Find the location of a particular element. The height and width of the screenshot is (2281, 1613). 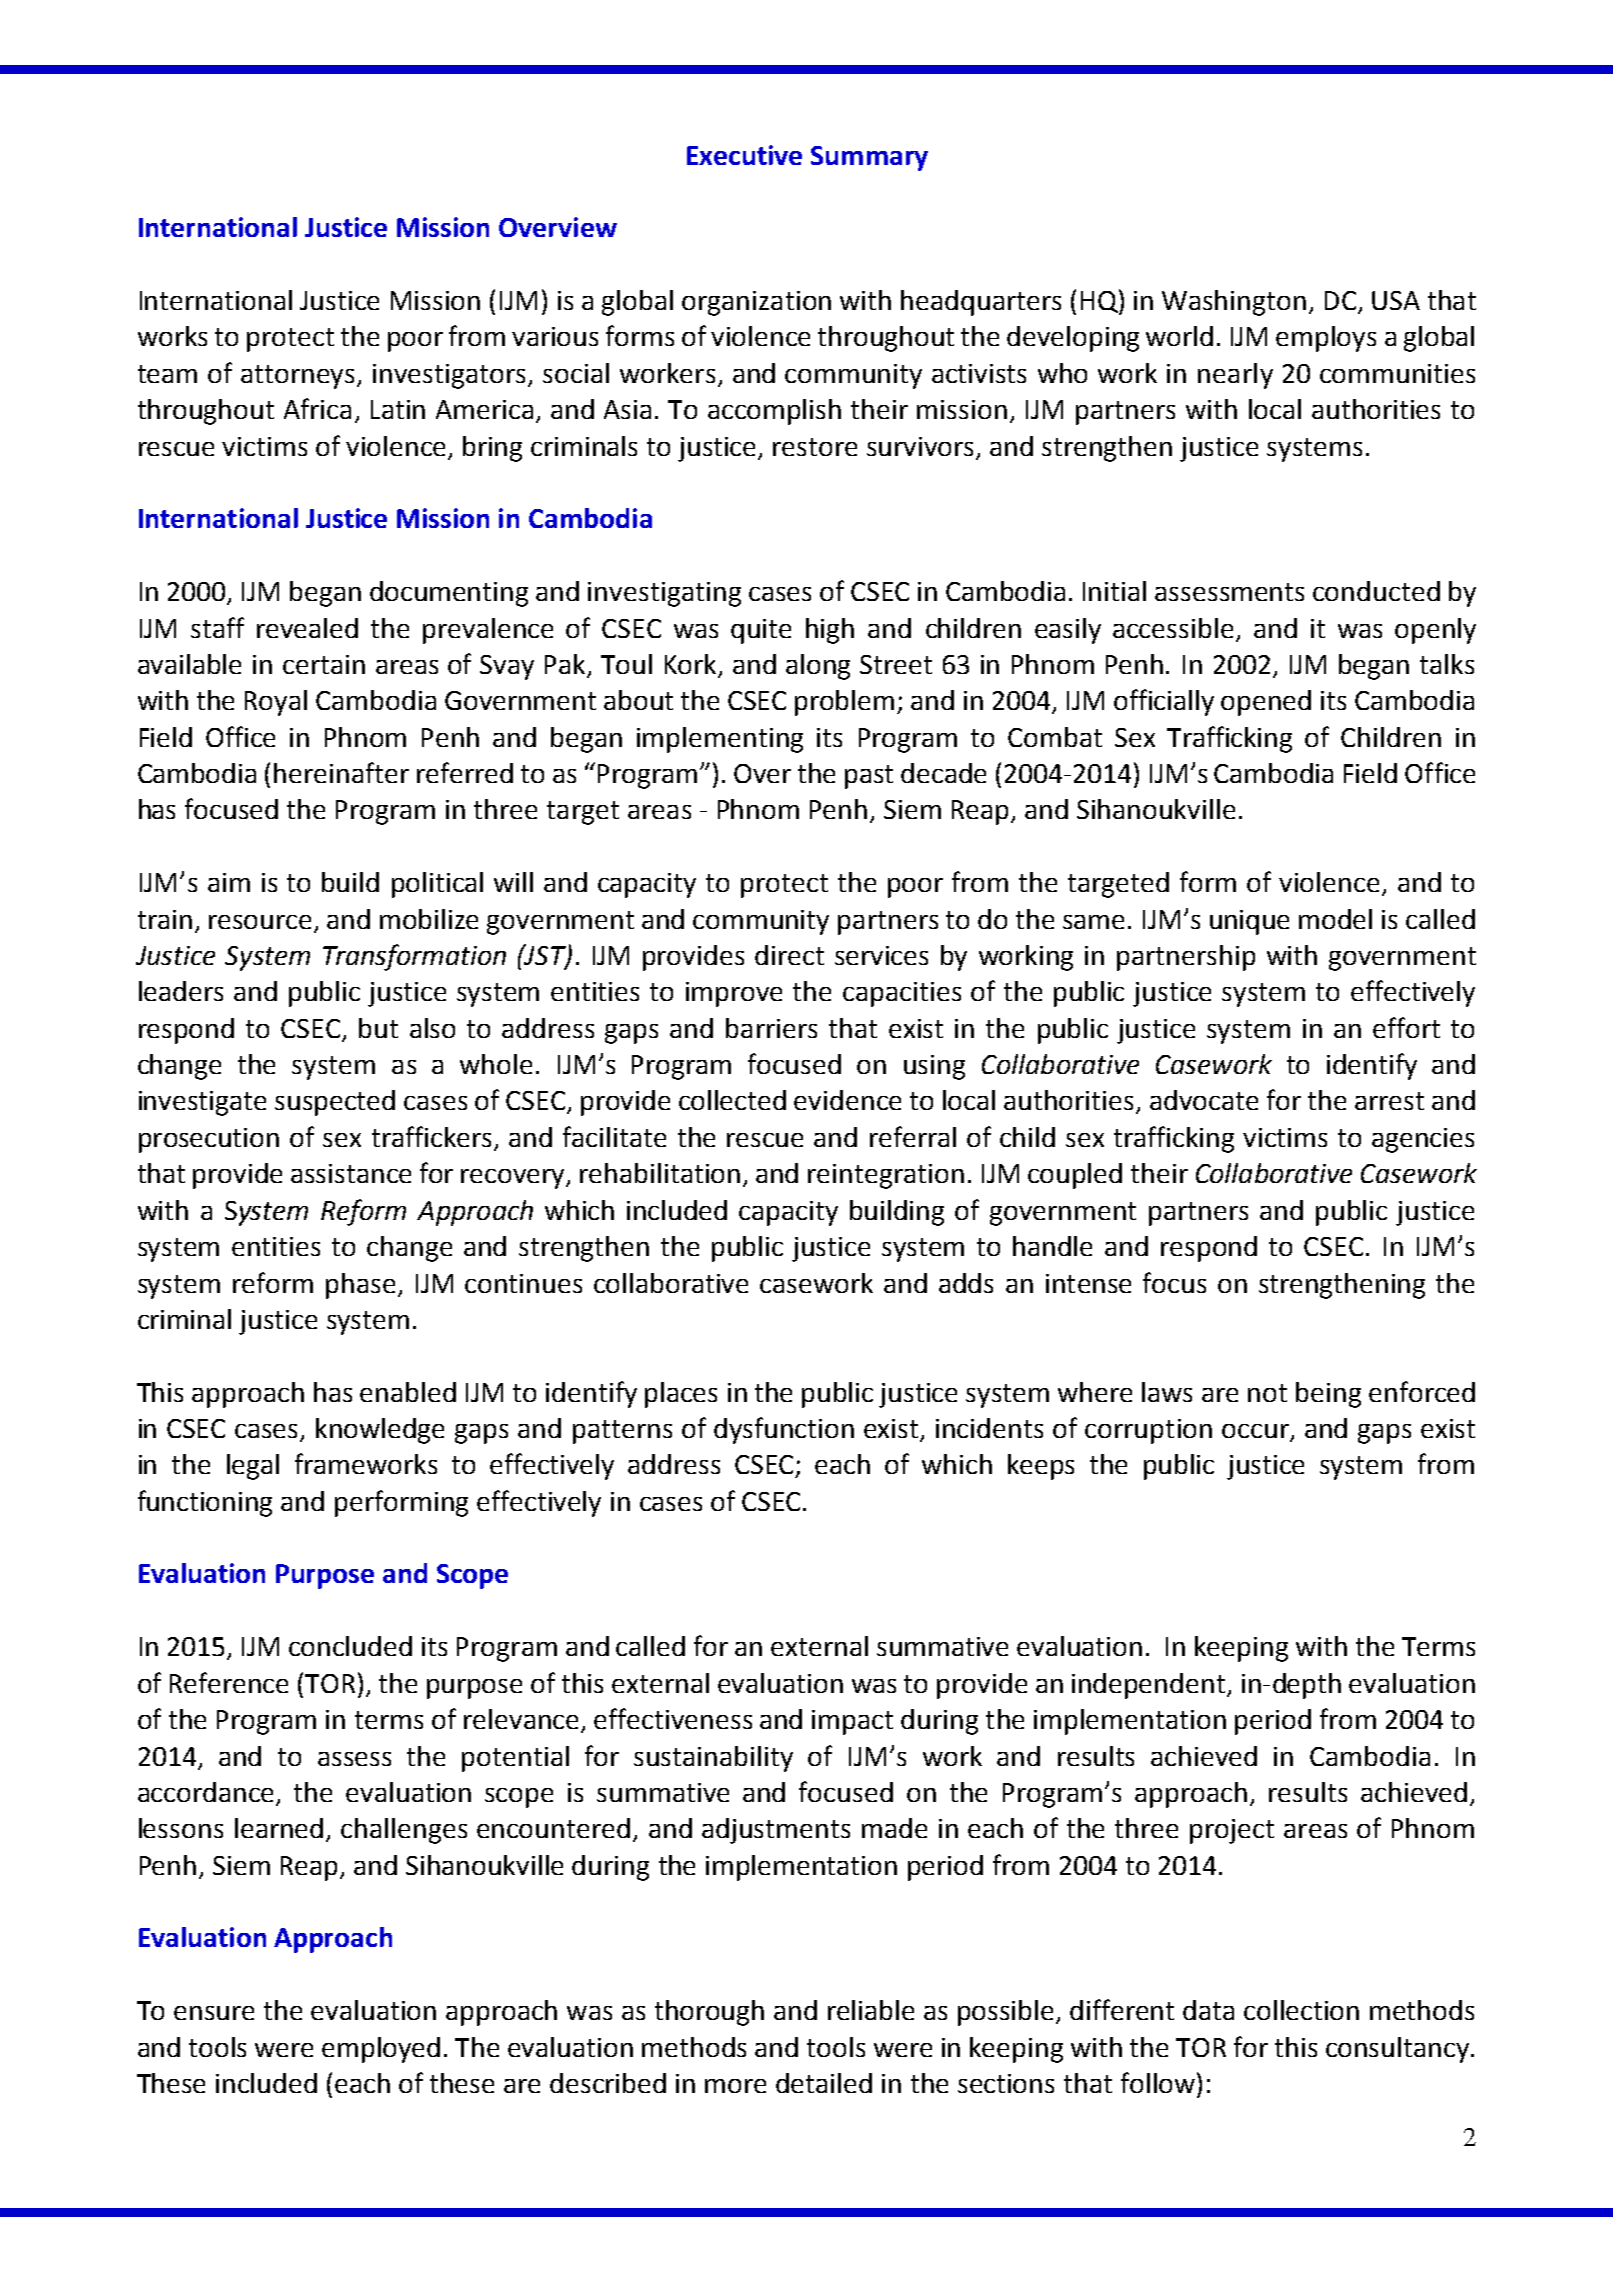

attorneys is located at coordinates (299, 377).
